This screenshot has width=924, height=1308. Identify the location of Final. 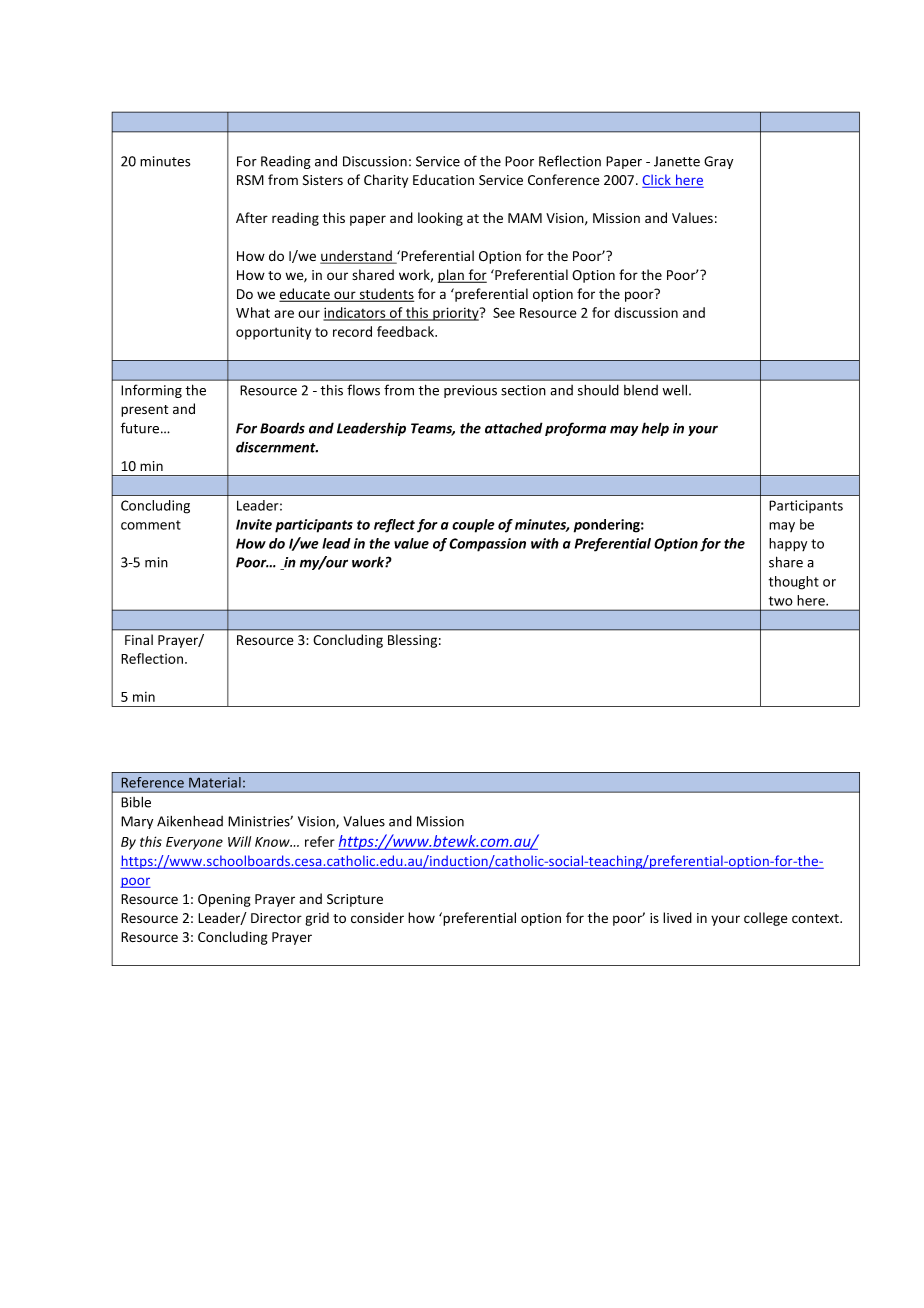
(139, 639).
